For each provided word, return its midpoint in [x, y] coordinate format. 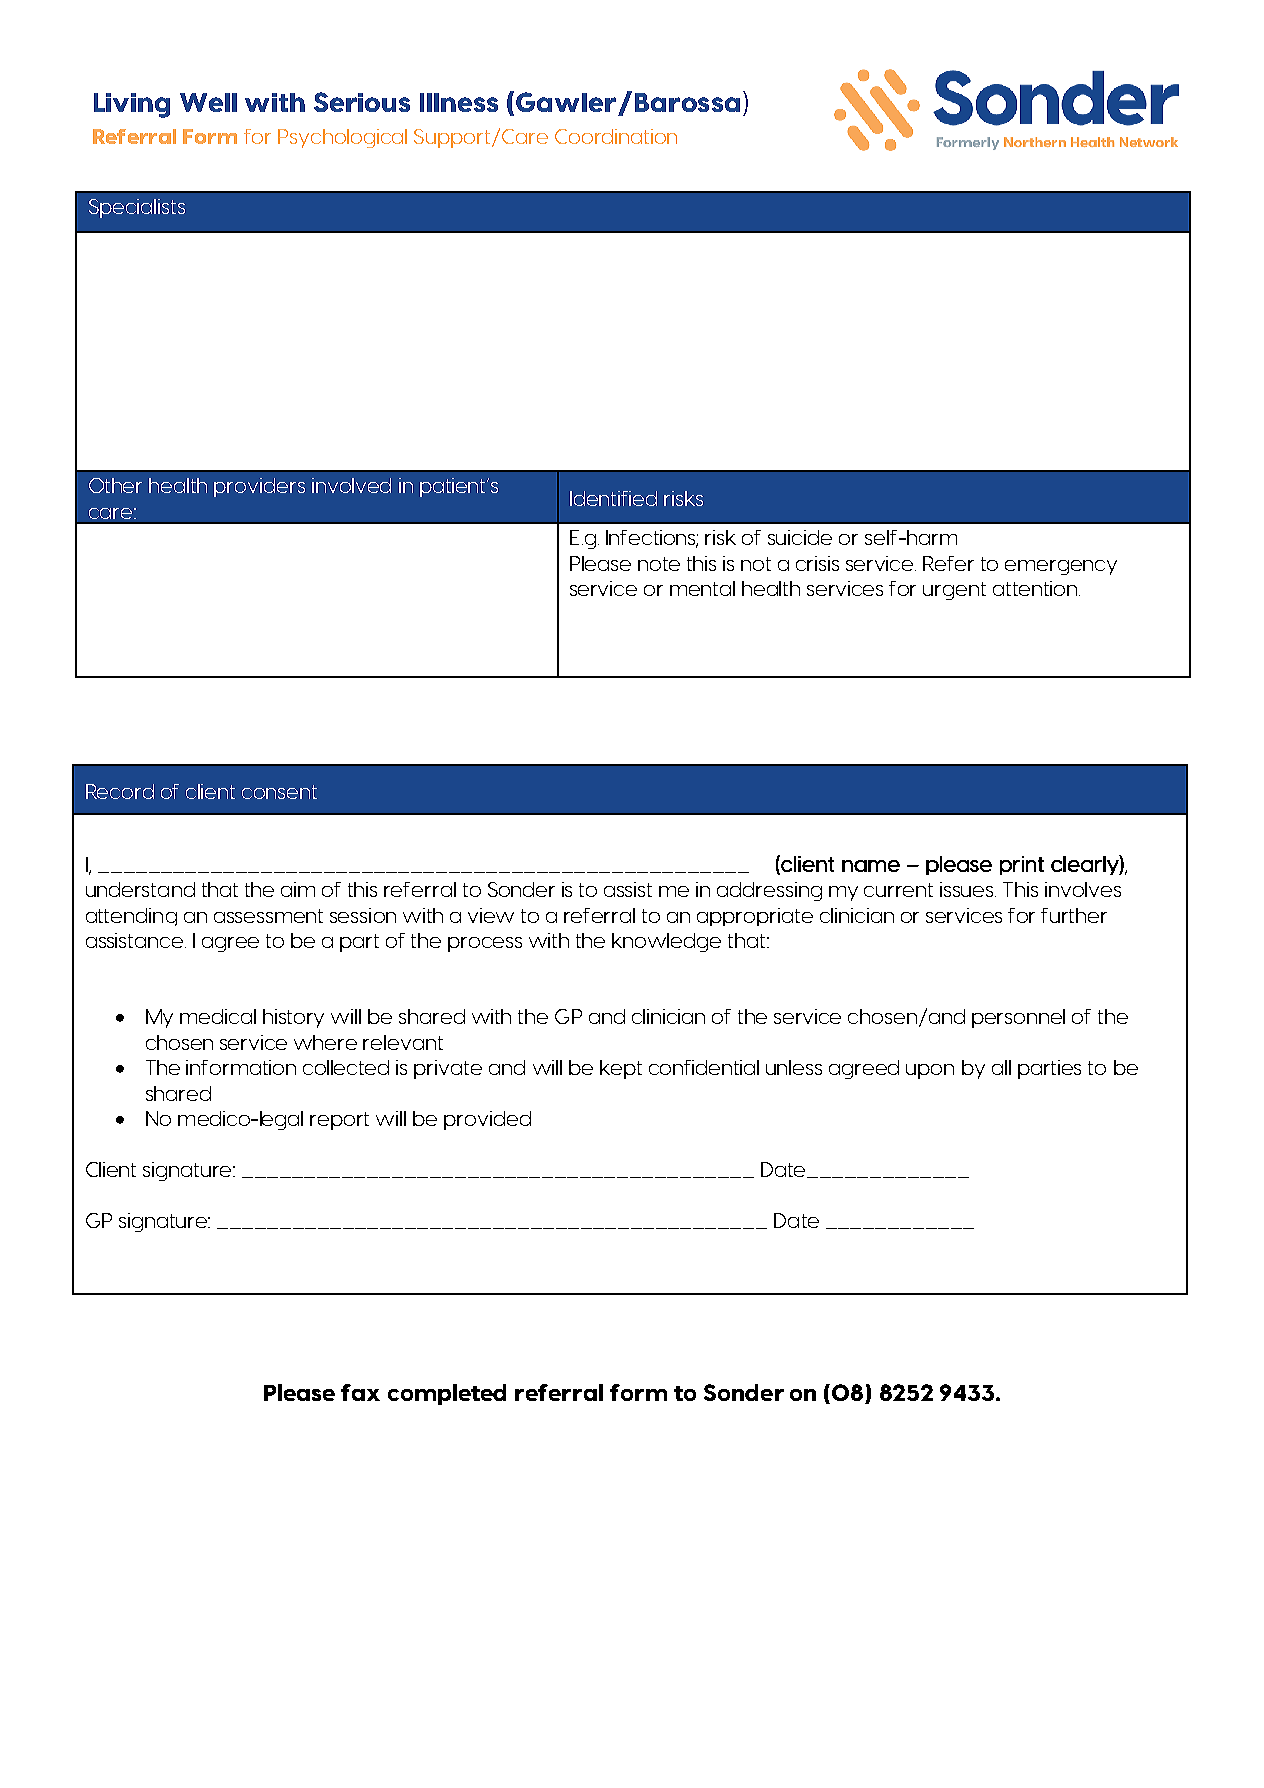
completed [447, 1394]
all [1001, 1067]
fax [360, 1392]
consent [279, 792]
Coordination [616, 136]
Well [208, 102]
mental [702, 588]
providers [259, 487]
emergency [1061, 567]
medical [218, 1016]
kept [621, 1069]
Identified [613, 498]
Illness [459, 102]
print [1022, 865]
